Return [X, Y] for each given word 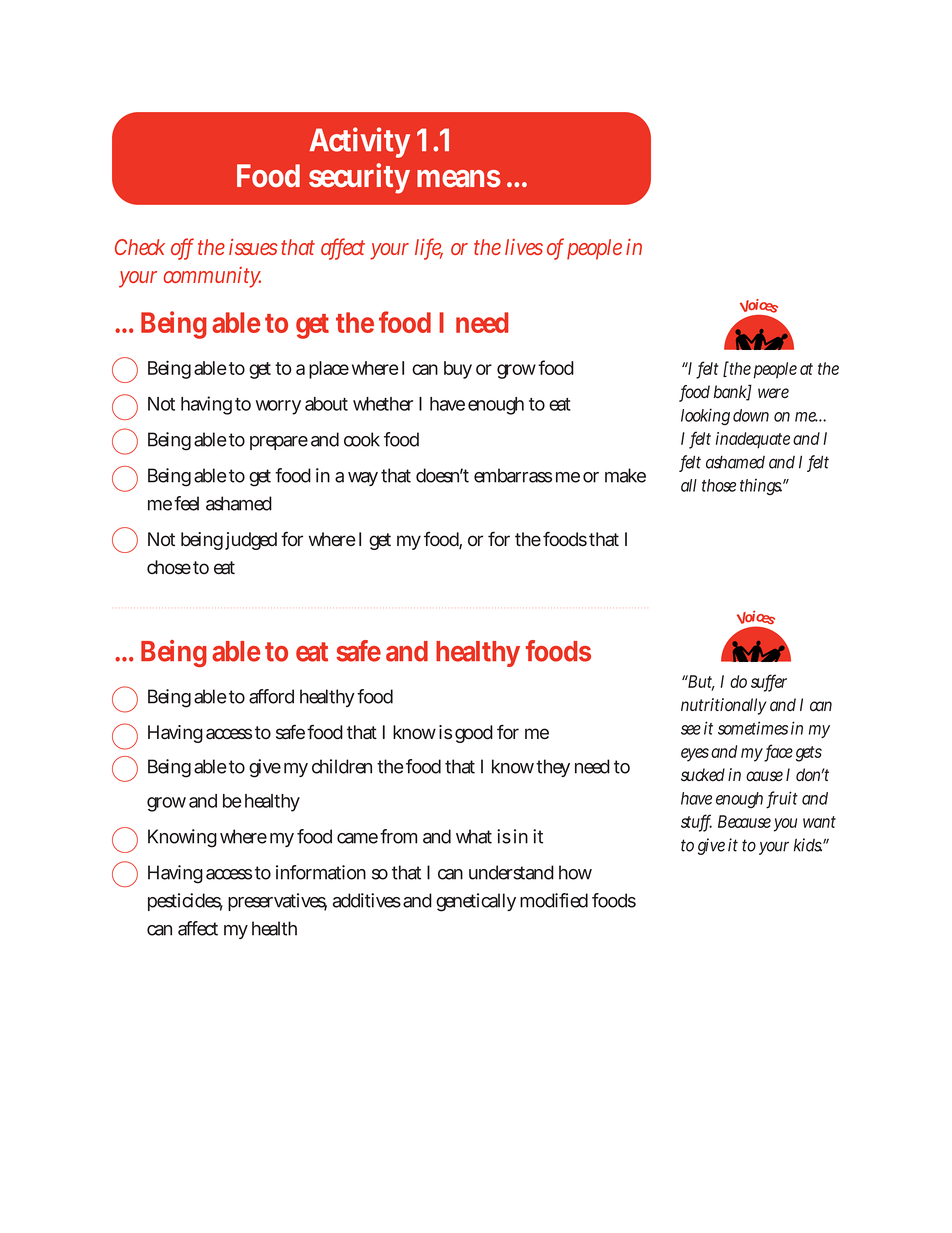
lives [524, 247]
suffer [769, 682]
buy [458, 370]
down [751, 415]
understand [511, 872]
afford [271, 696]
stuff [696, 822]
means [459, 178]
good [474, 734]
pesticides [185, 902]
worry [278, 407]
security [359, 178]
